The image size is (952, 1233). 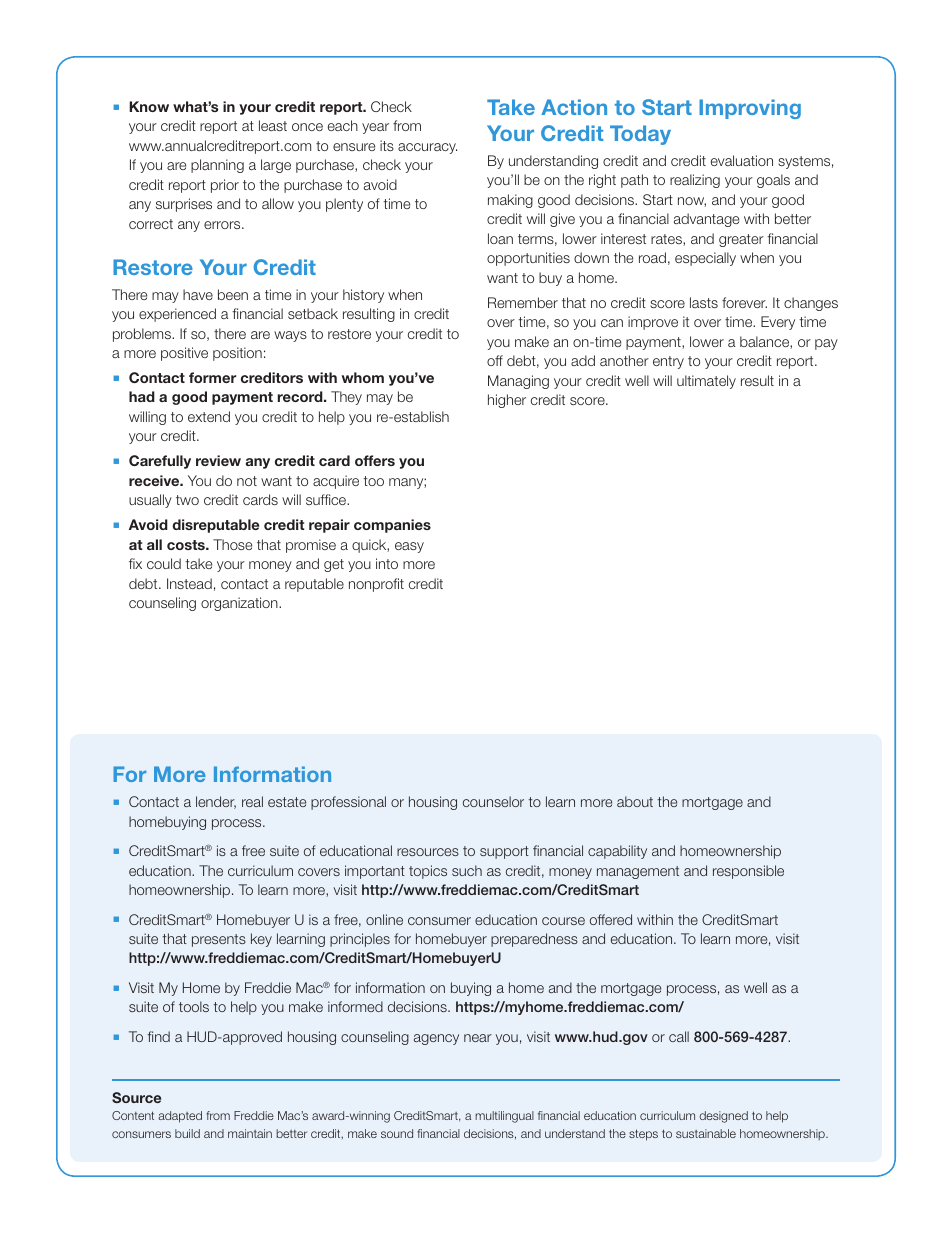 What do you see at coordinates (180, 1117) in the screenshot?
I see `adapted` at bounding box center [180, 1117].
